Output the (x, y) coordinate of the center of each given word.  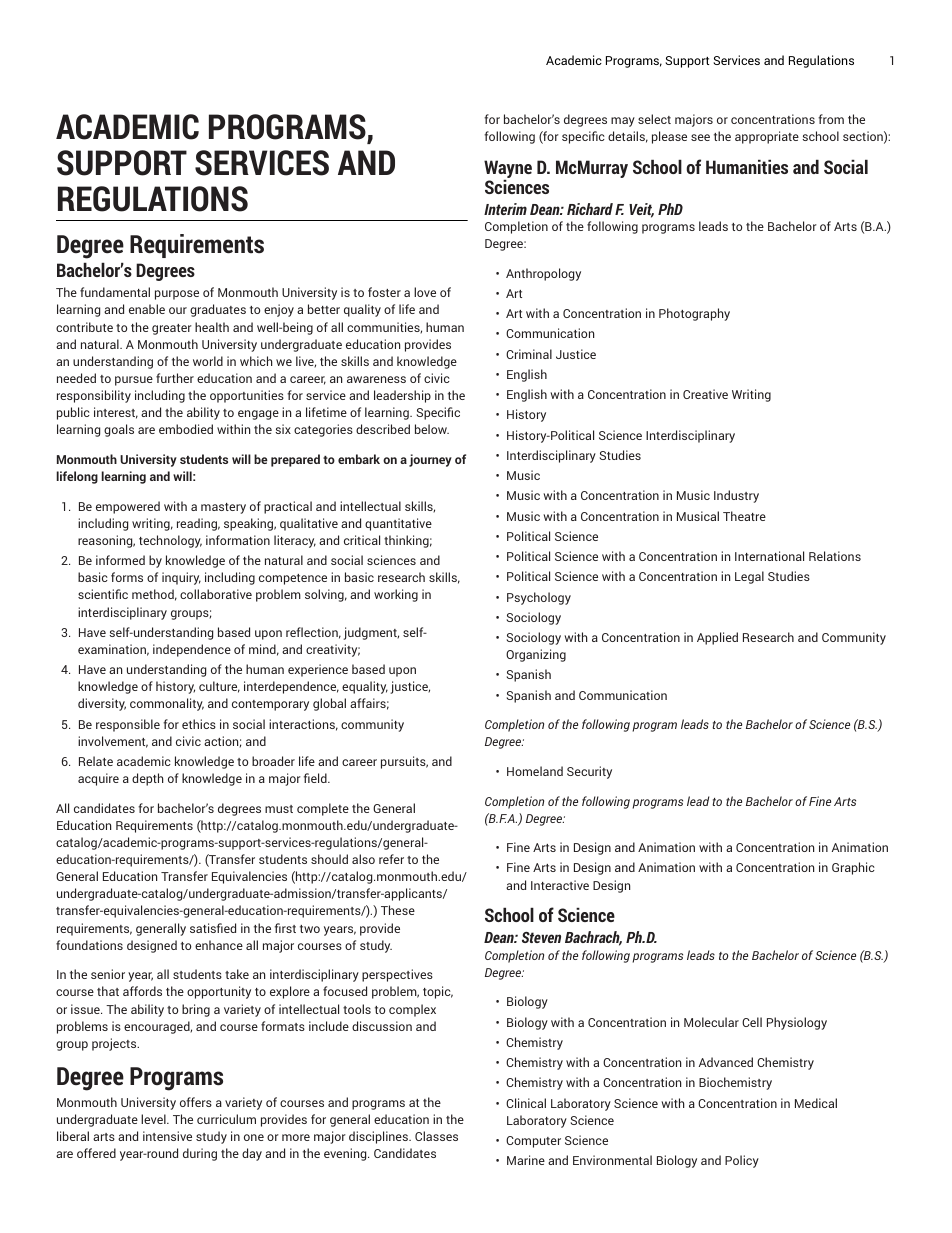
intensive (167, 1136)
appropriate (767, 137)
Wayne (508, 170)
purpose (177, 295)
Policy (742, 1161)
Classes (436, 1136)
